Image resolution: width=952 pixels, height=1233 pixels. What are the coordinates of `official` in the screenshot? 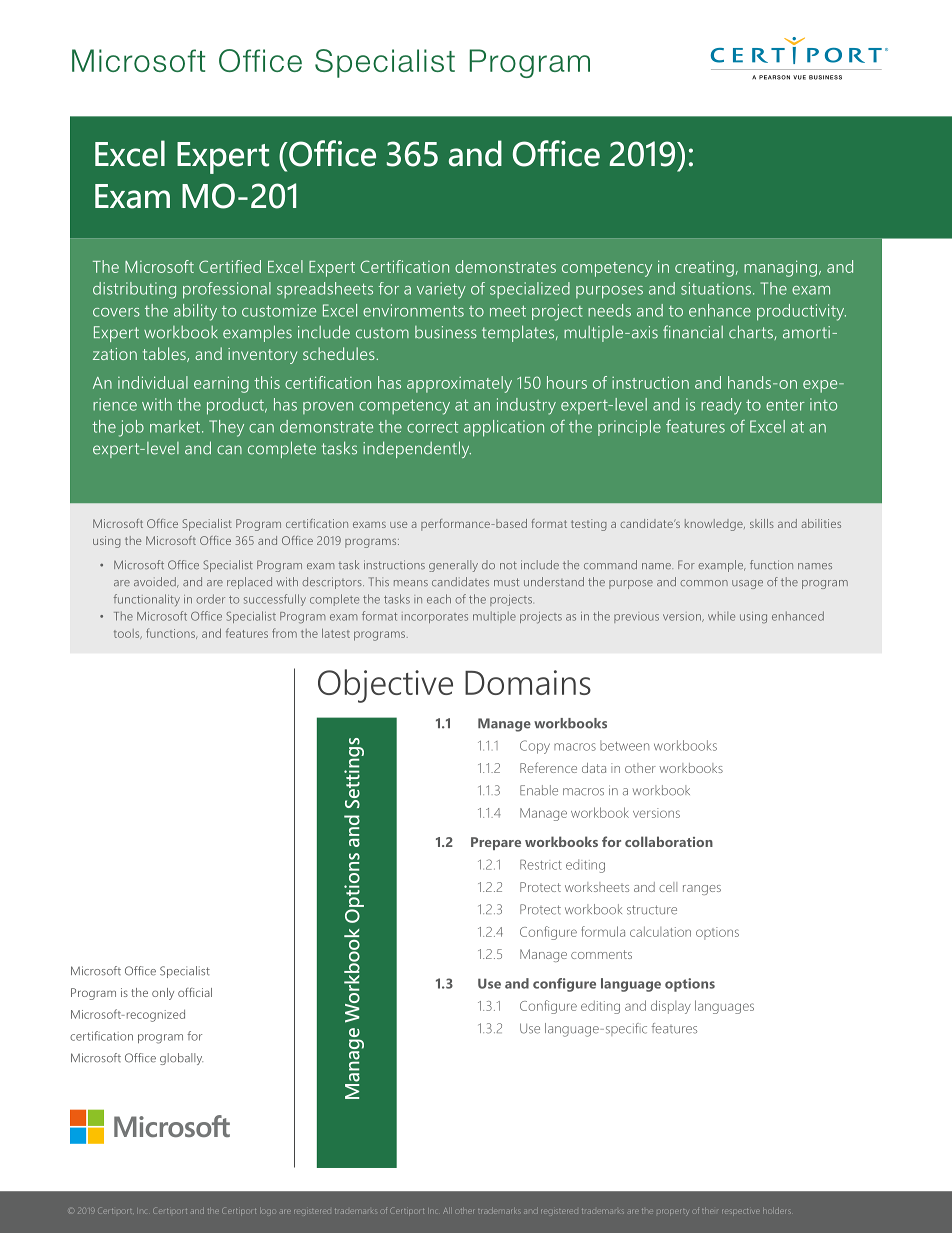 It's located at (195, 992).
